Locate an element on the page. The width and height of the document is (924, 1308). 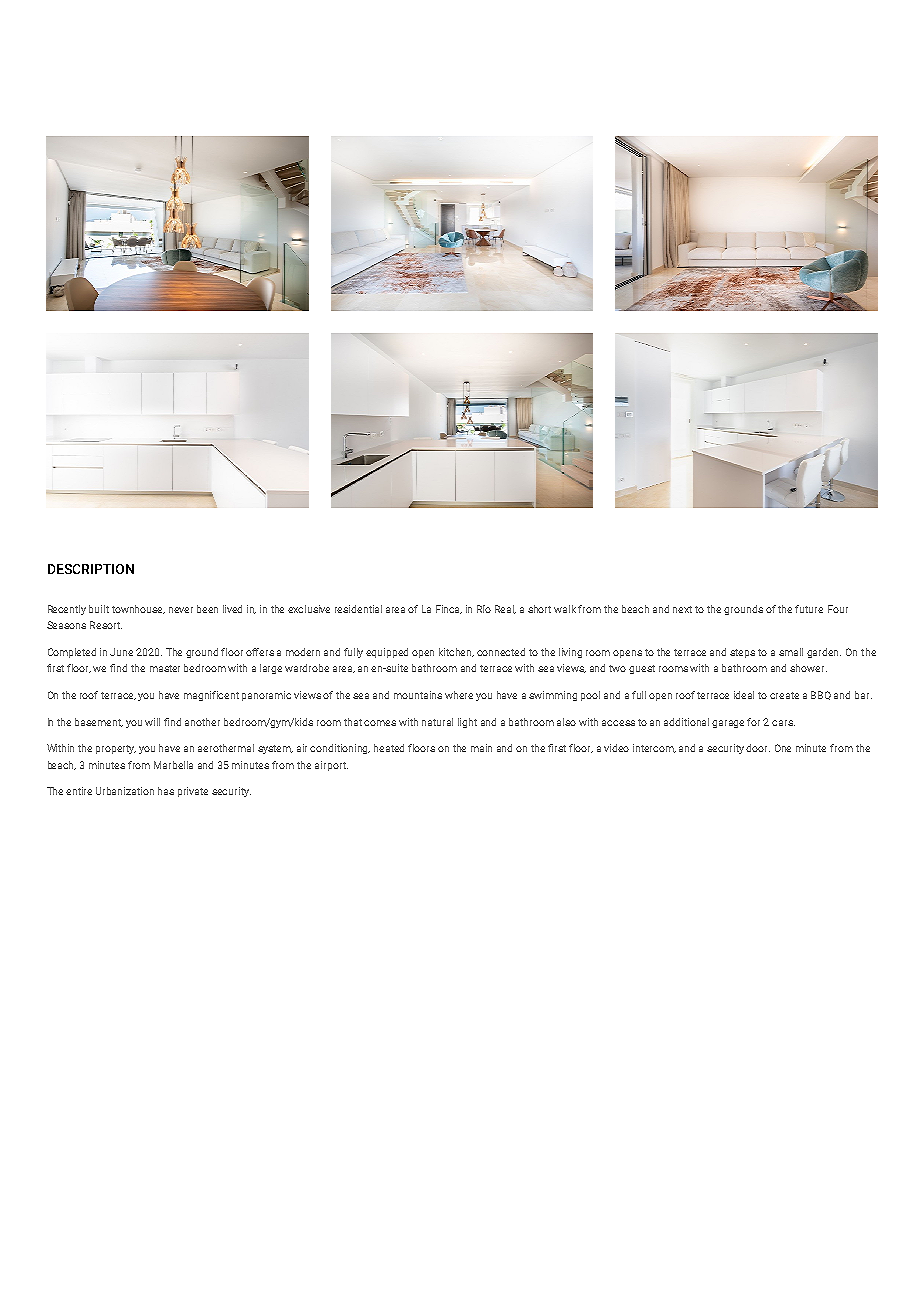
future is located at coordinates (809, 609).
